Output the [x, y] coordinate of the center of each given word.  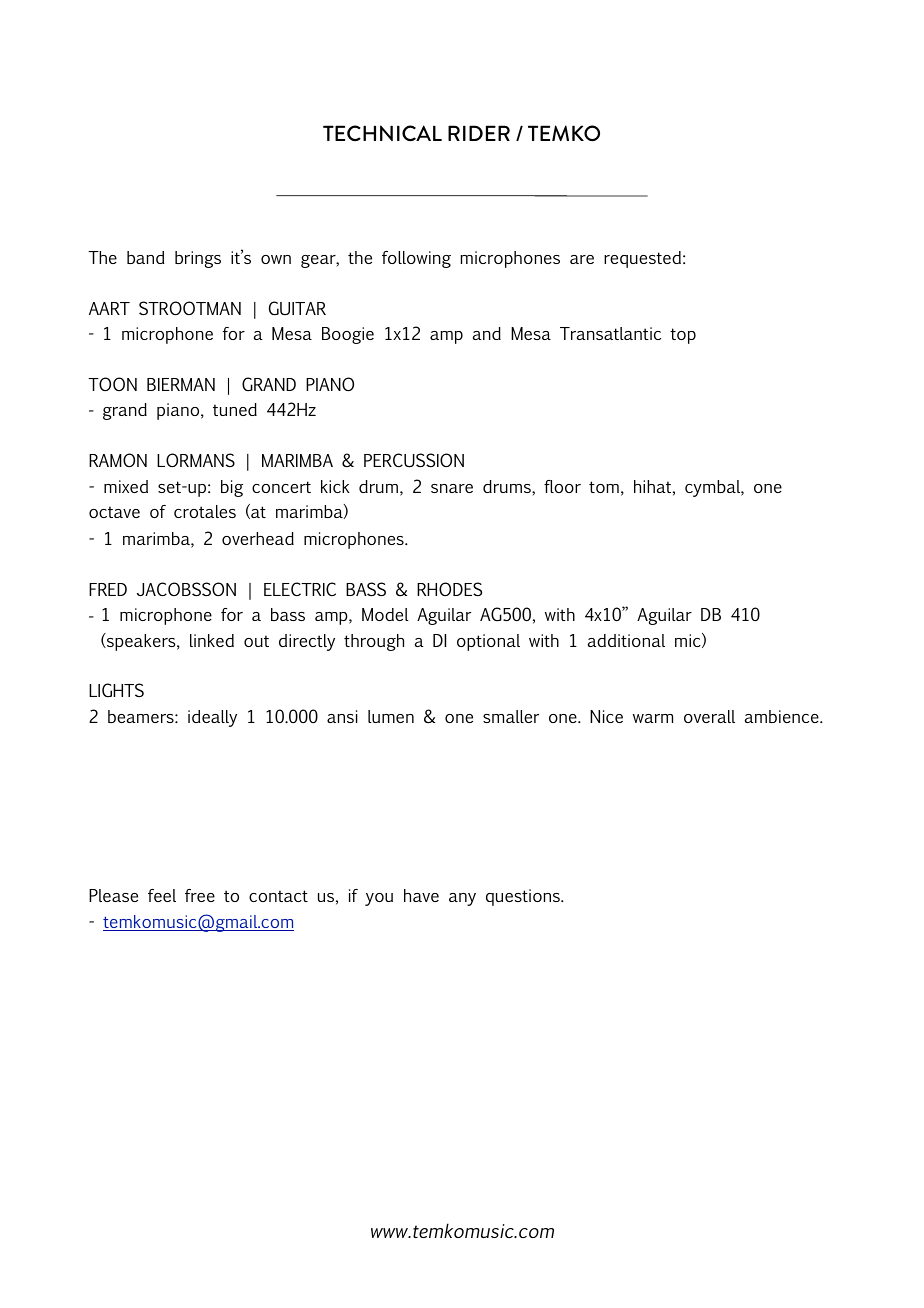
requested [642, 259]
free [200, 895]
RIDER [479, 133]
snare [452, 488]
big [232, 488]
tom [604, 487]
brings [198, 259]
